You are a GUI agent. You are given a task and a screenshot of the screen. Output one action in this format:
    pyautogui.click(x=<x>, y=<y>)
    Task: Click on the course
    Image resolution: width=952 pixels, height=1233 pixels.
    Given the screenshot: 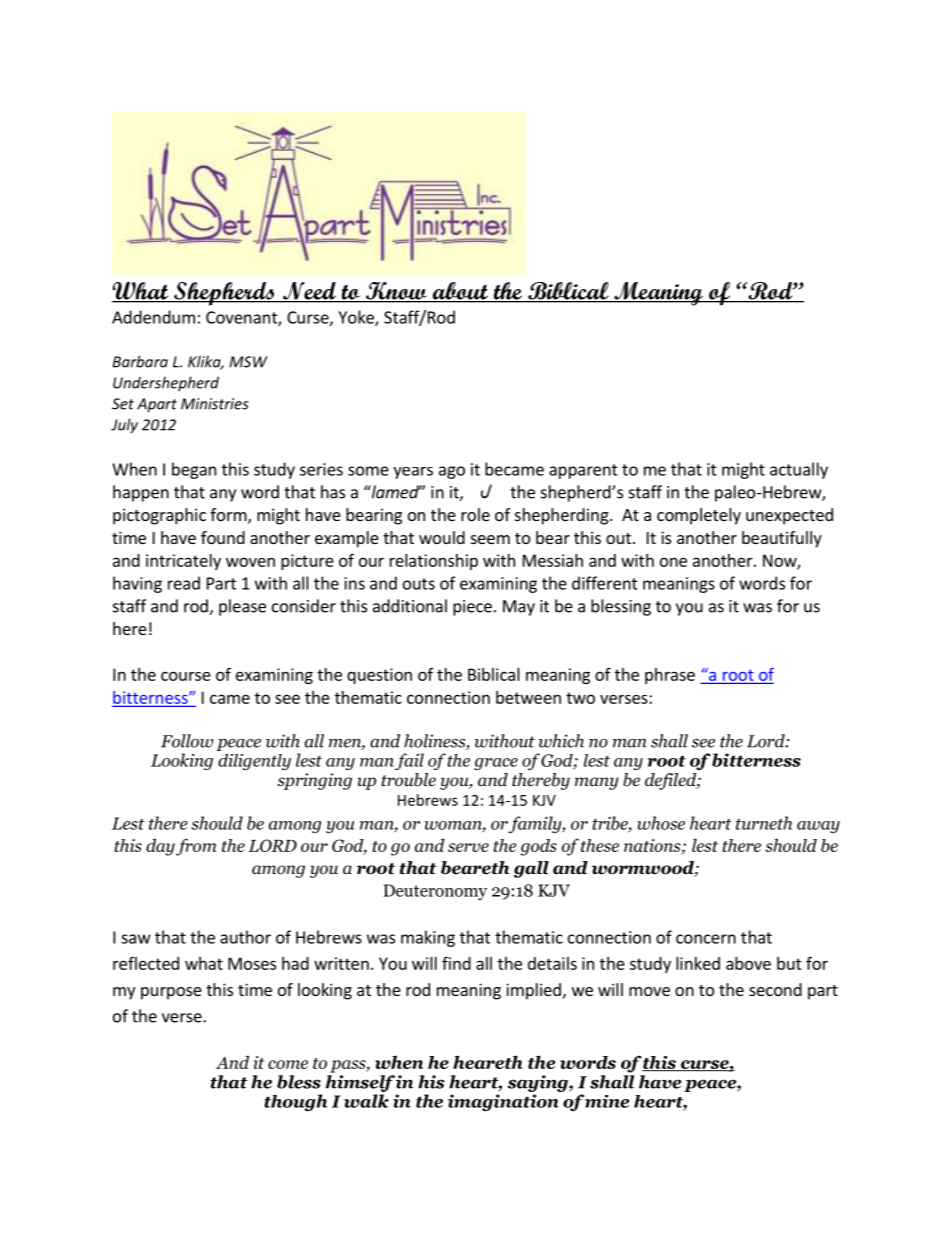 What is the action you would take?
    pyautogui.click(x=186, y=676)
